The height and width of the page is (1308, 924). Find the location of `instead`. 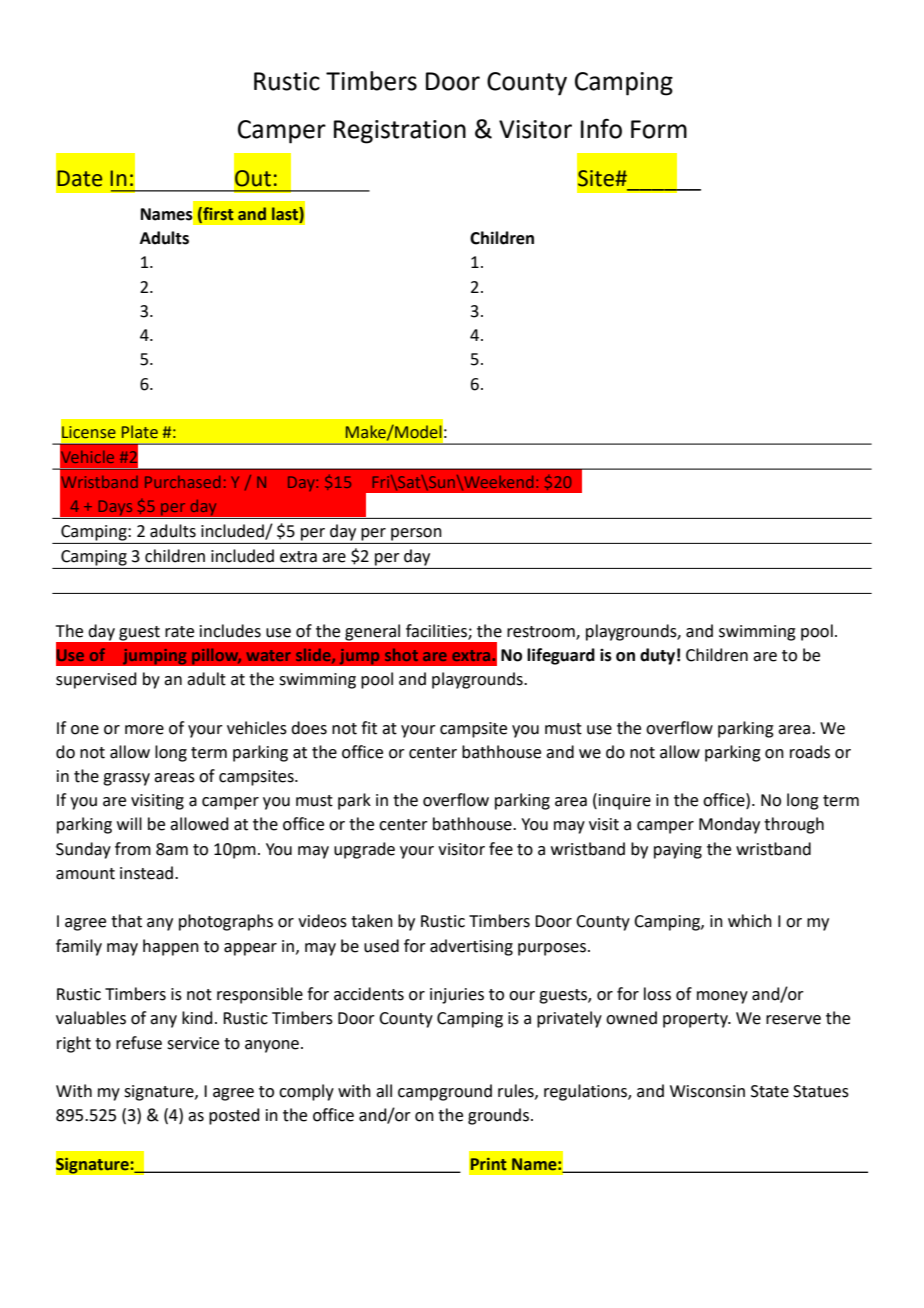

instead is located at coordinates (148, 873).
